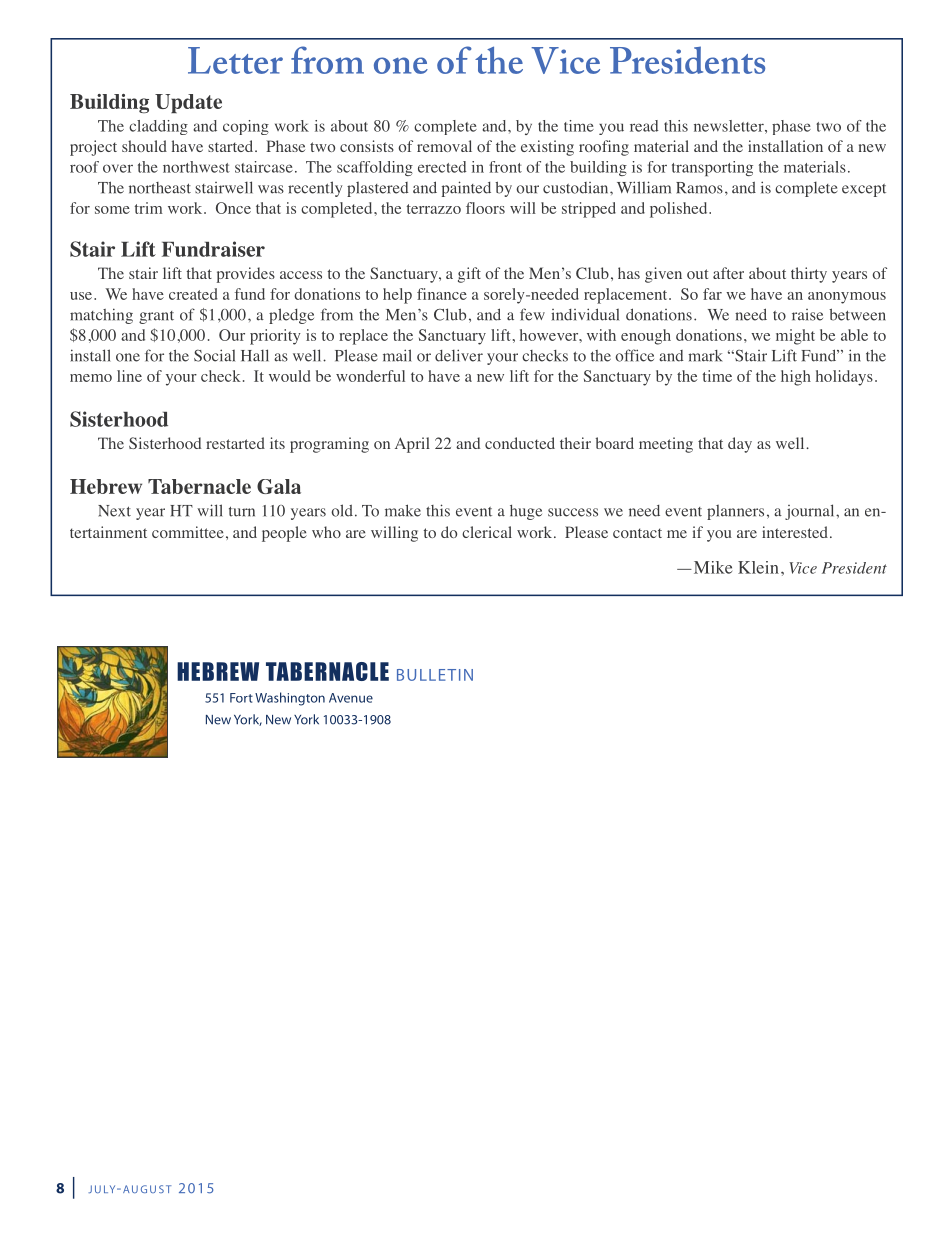  Describe the element at coordinates (158, 127) in the document. I see `cladding` at that location.
